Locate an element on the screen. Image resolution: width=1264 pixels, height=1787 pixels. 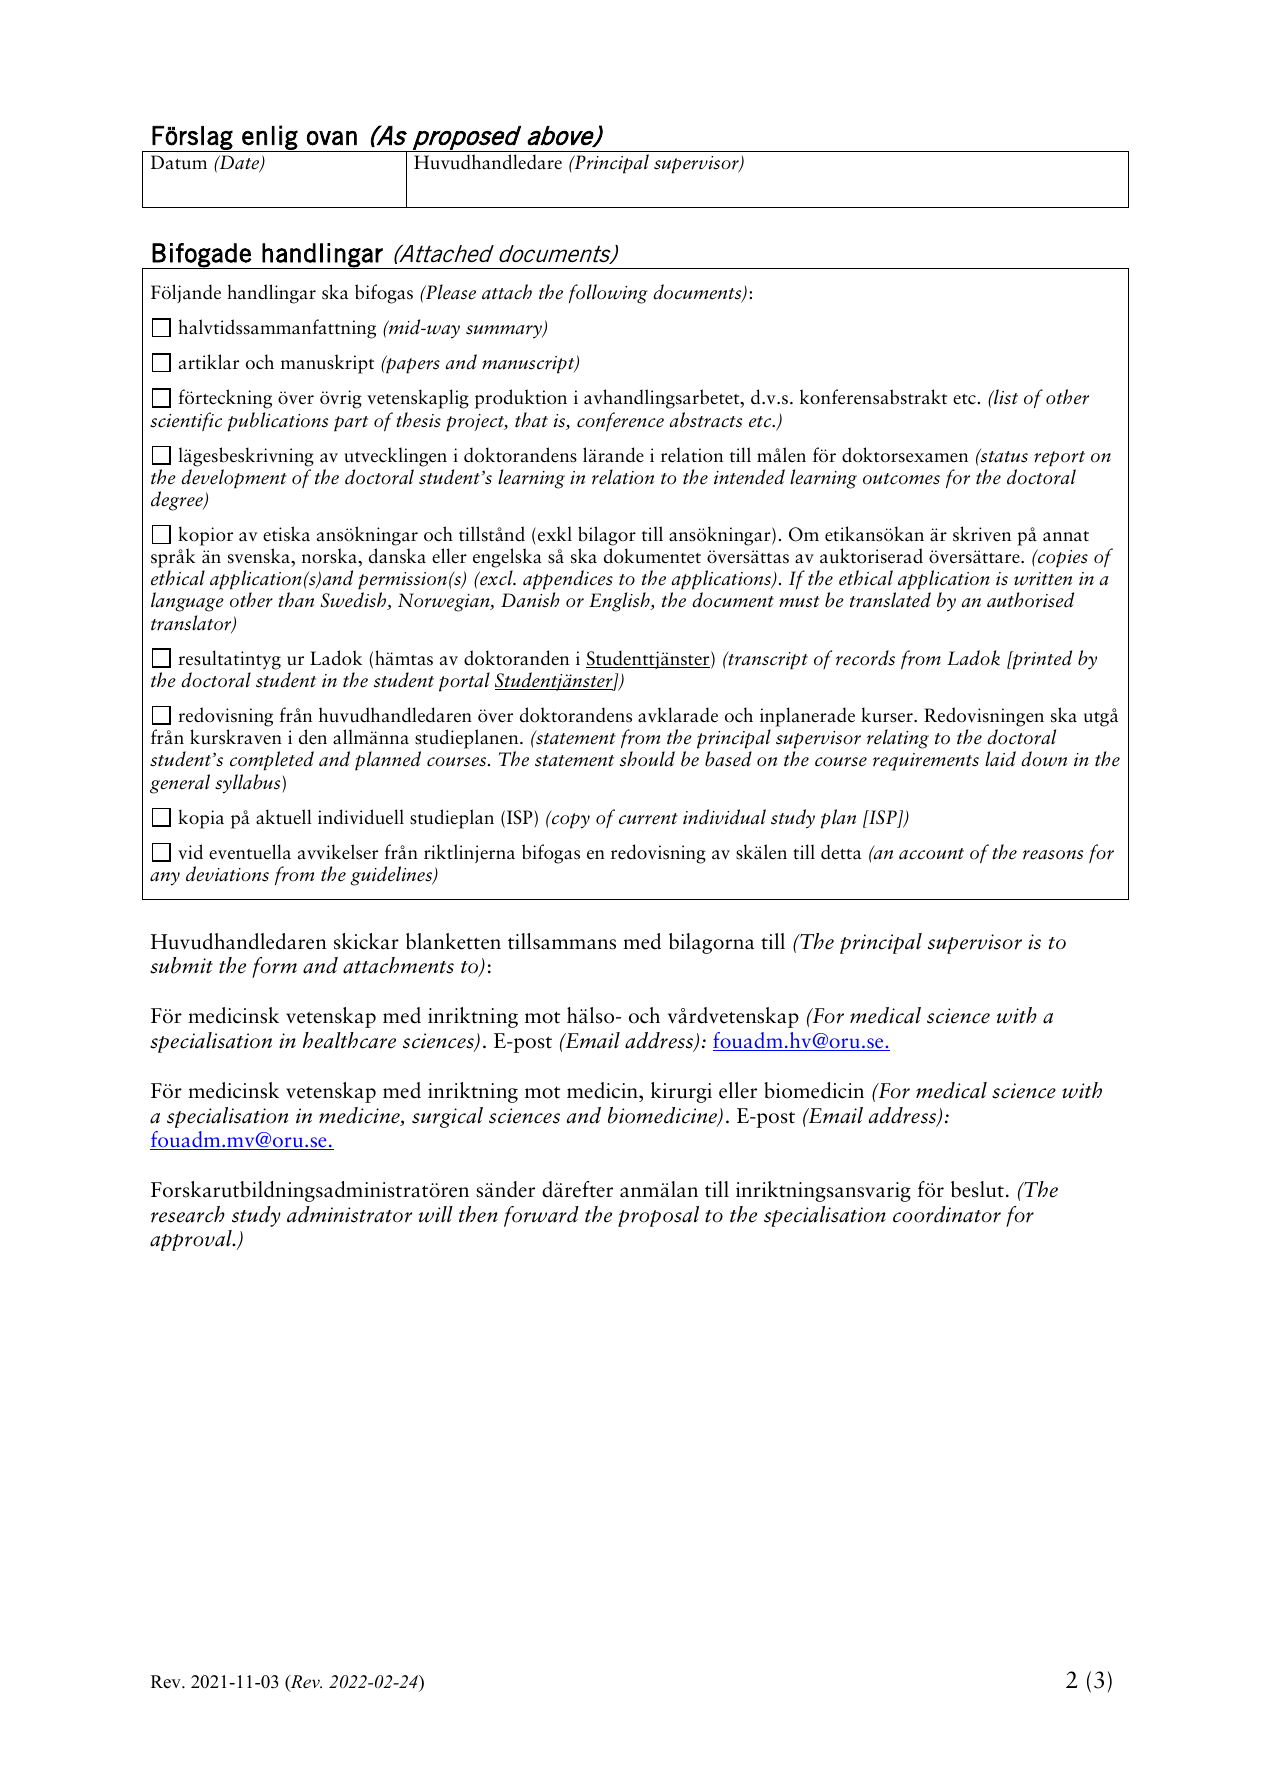
deviations is located at coordinates (227, 874).
